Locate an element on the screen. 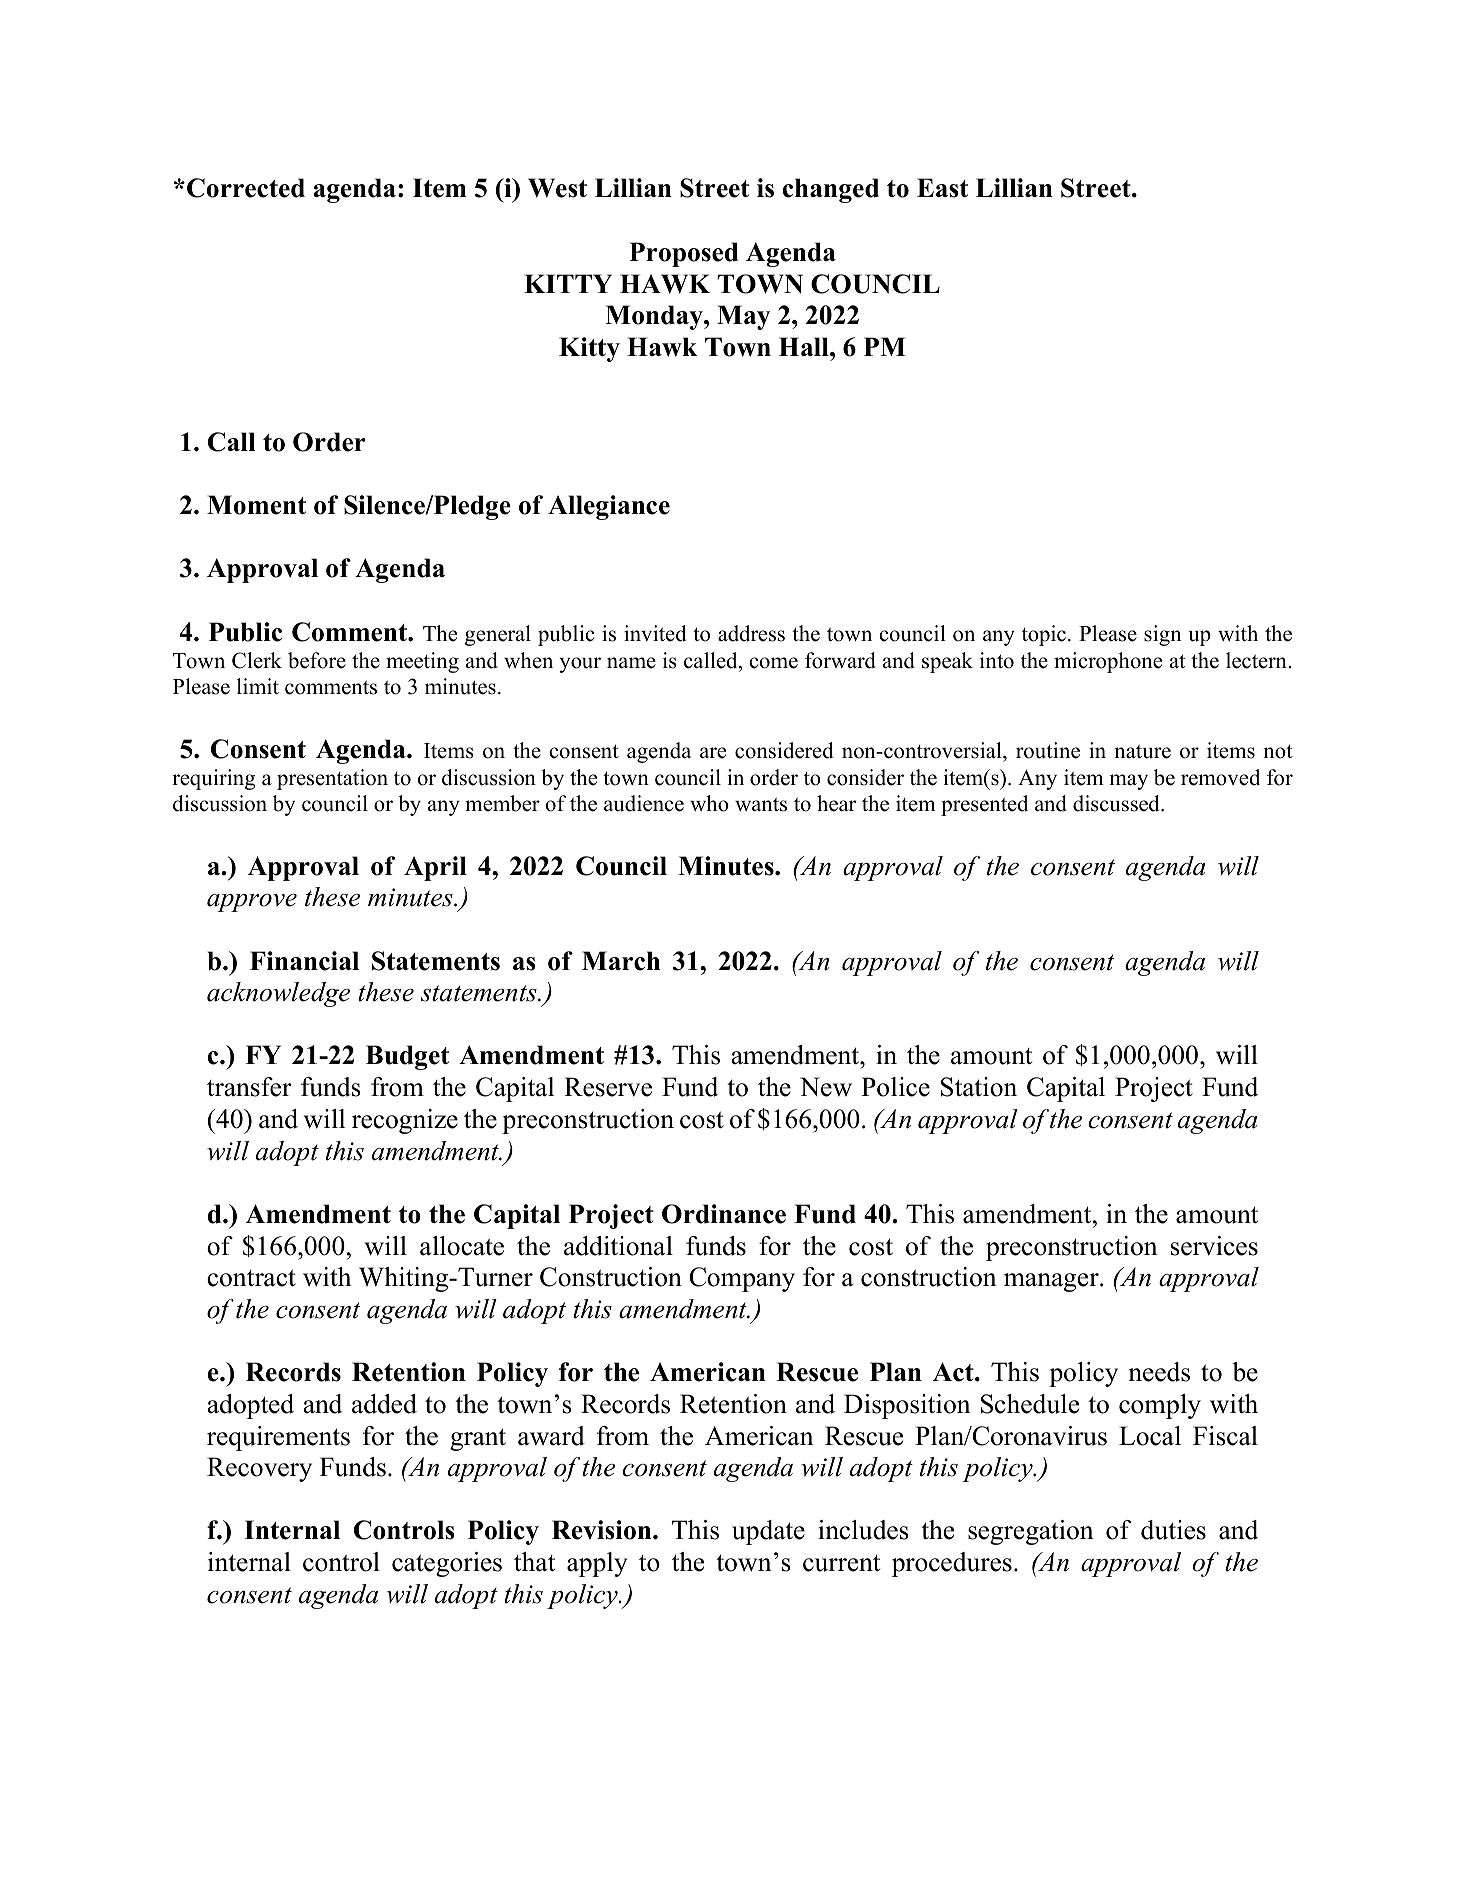  address is located at coordinates (751, 633).
